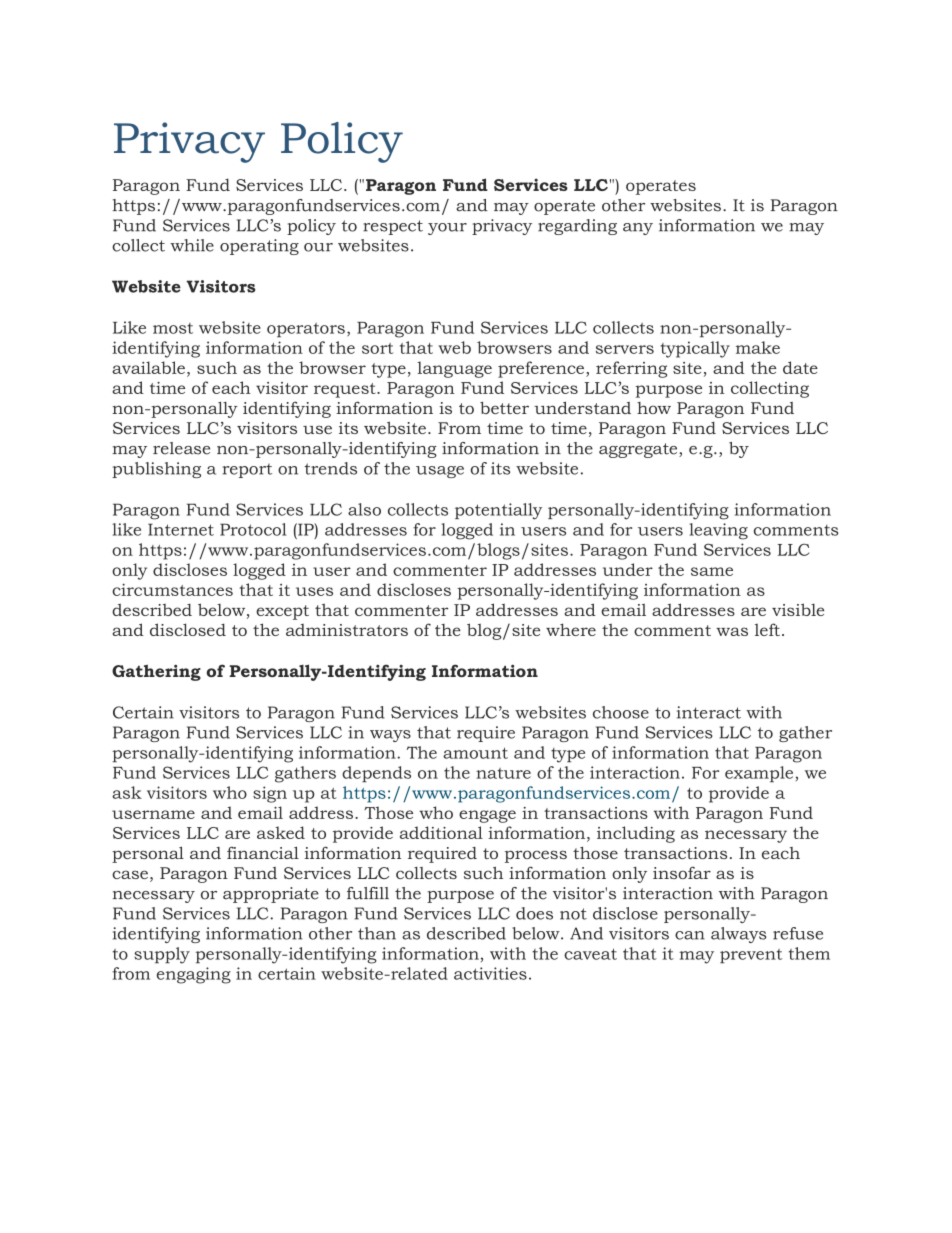 The width and height of the screenshot is (952, 1233). What do you see at coordinates (490, 973) in the screenshot?
I see `activities` at bounding box center [490, 973].
